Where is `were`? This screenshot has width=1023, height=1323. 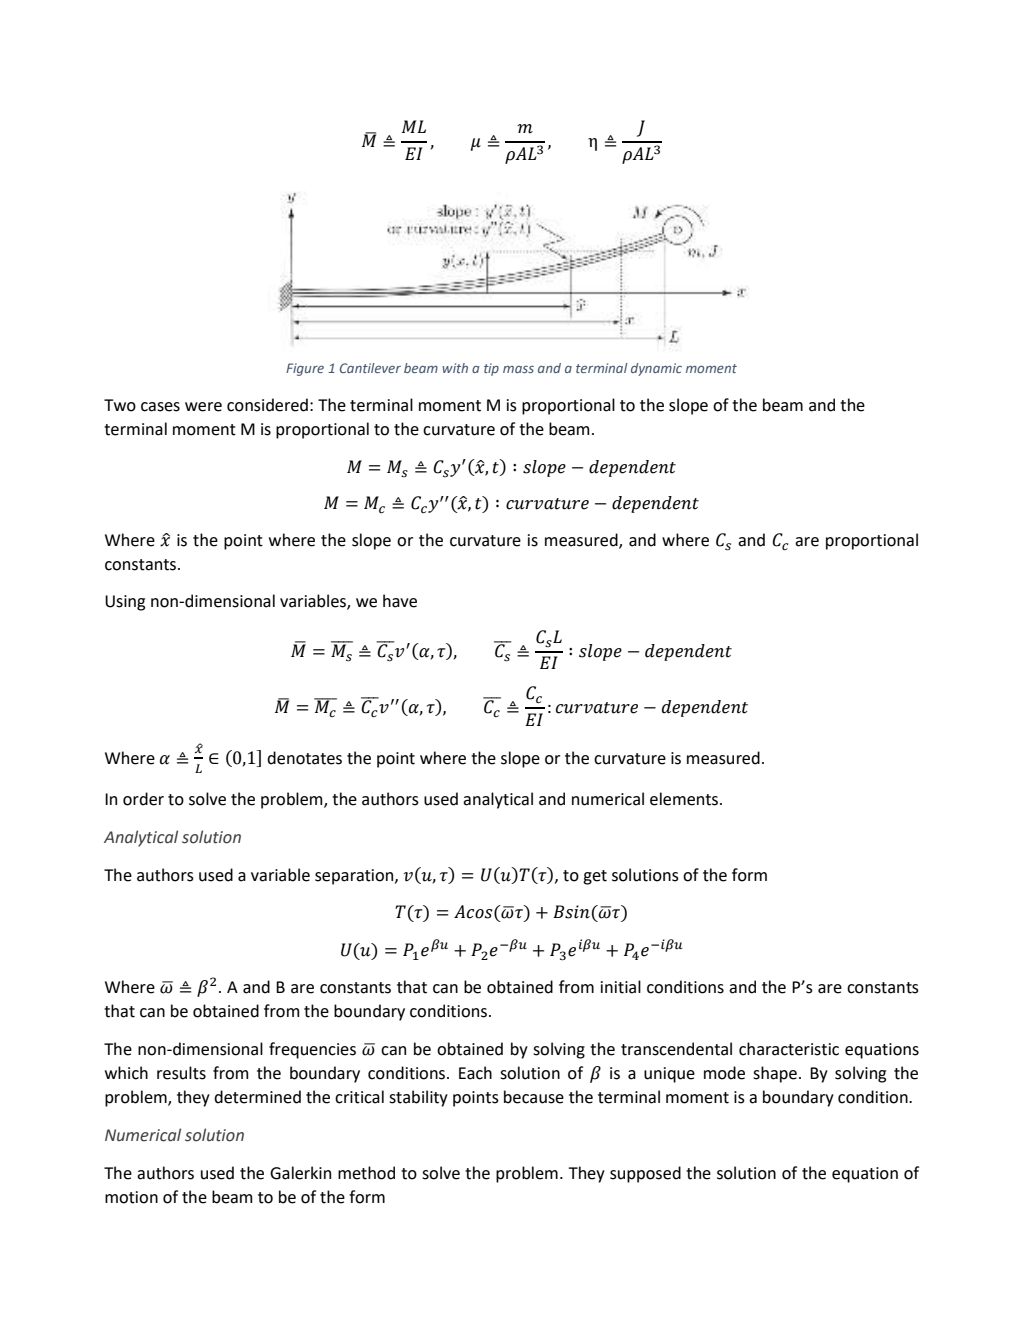 were is located at coordinates (203, 407).
